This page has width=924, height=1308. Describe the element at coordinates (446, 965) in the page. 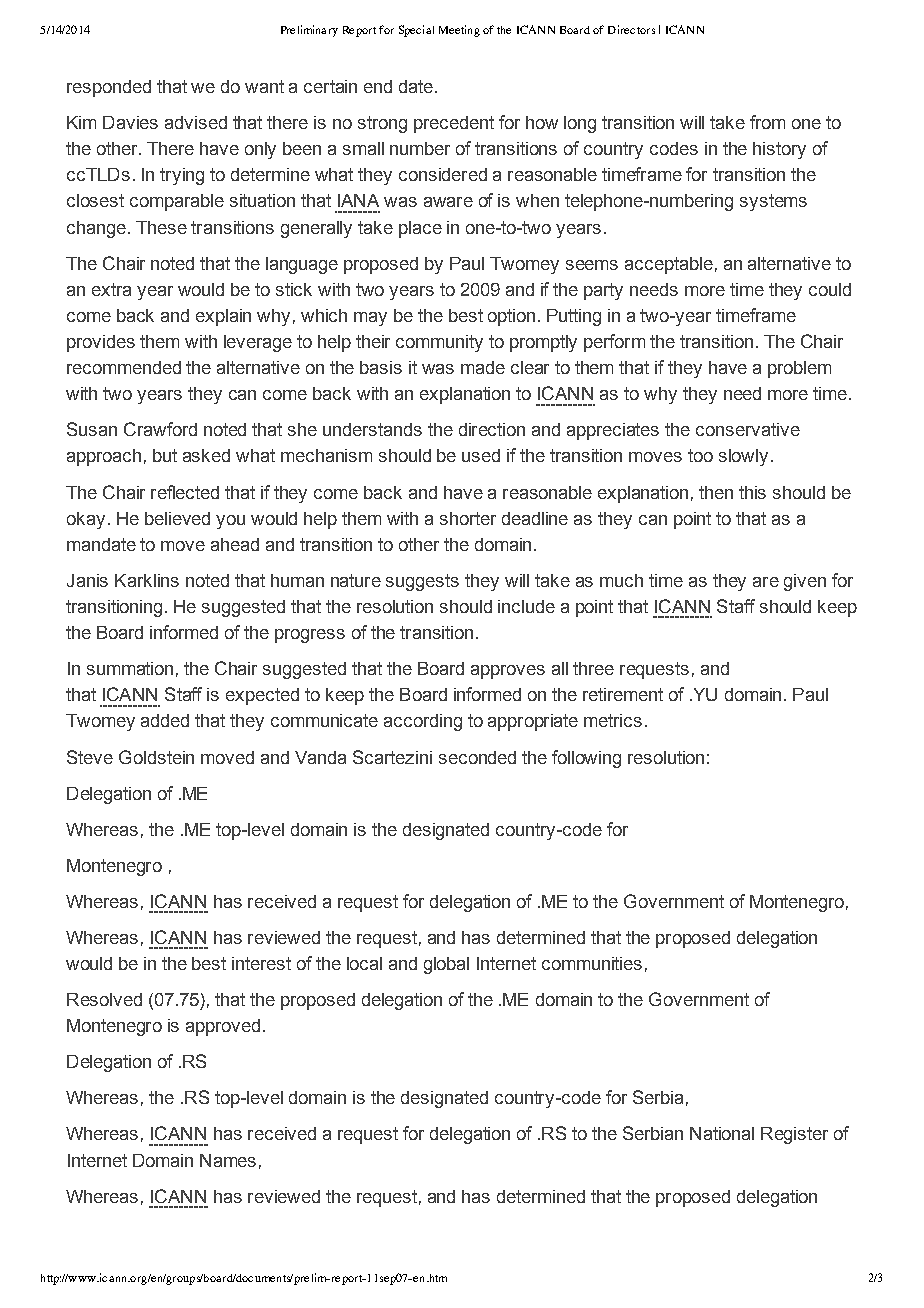

I see `global` at that location.
